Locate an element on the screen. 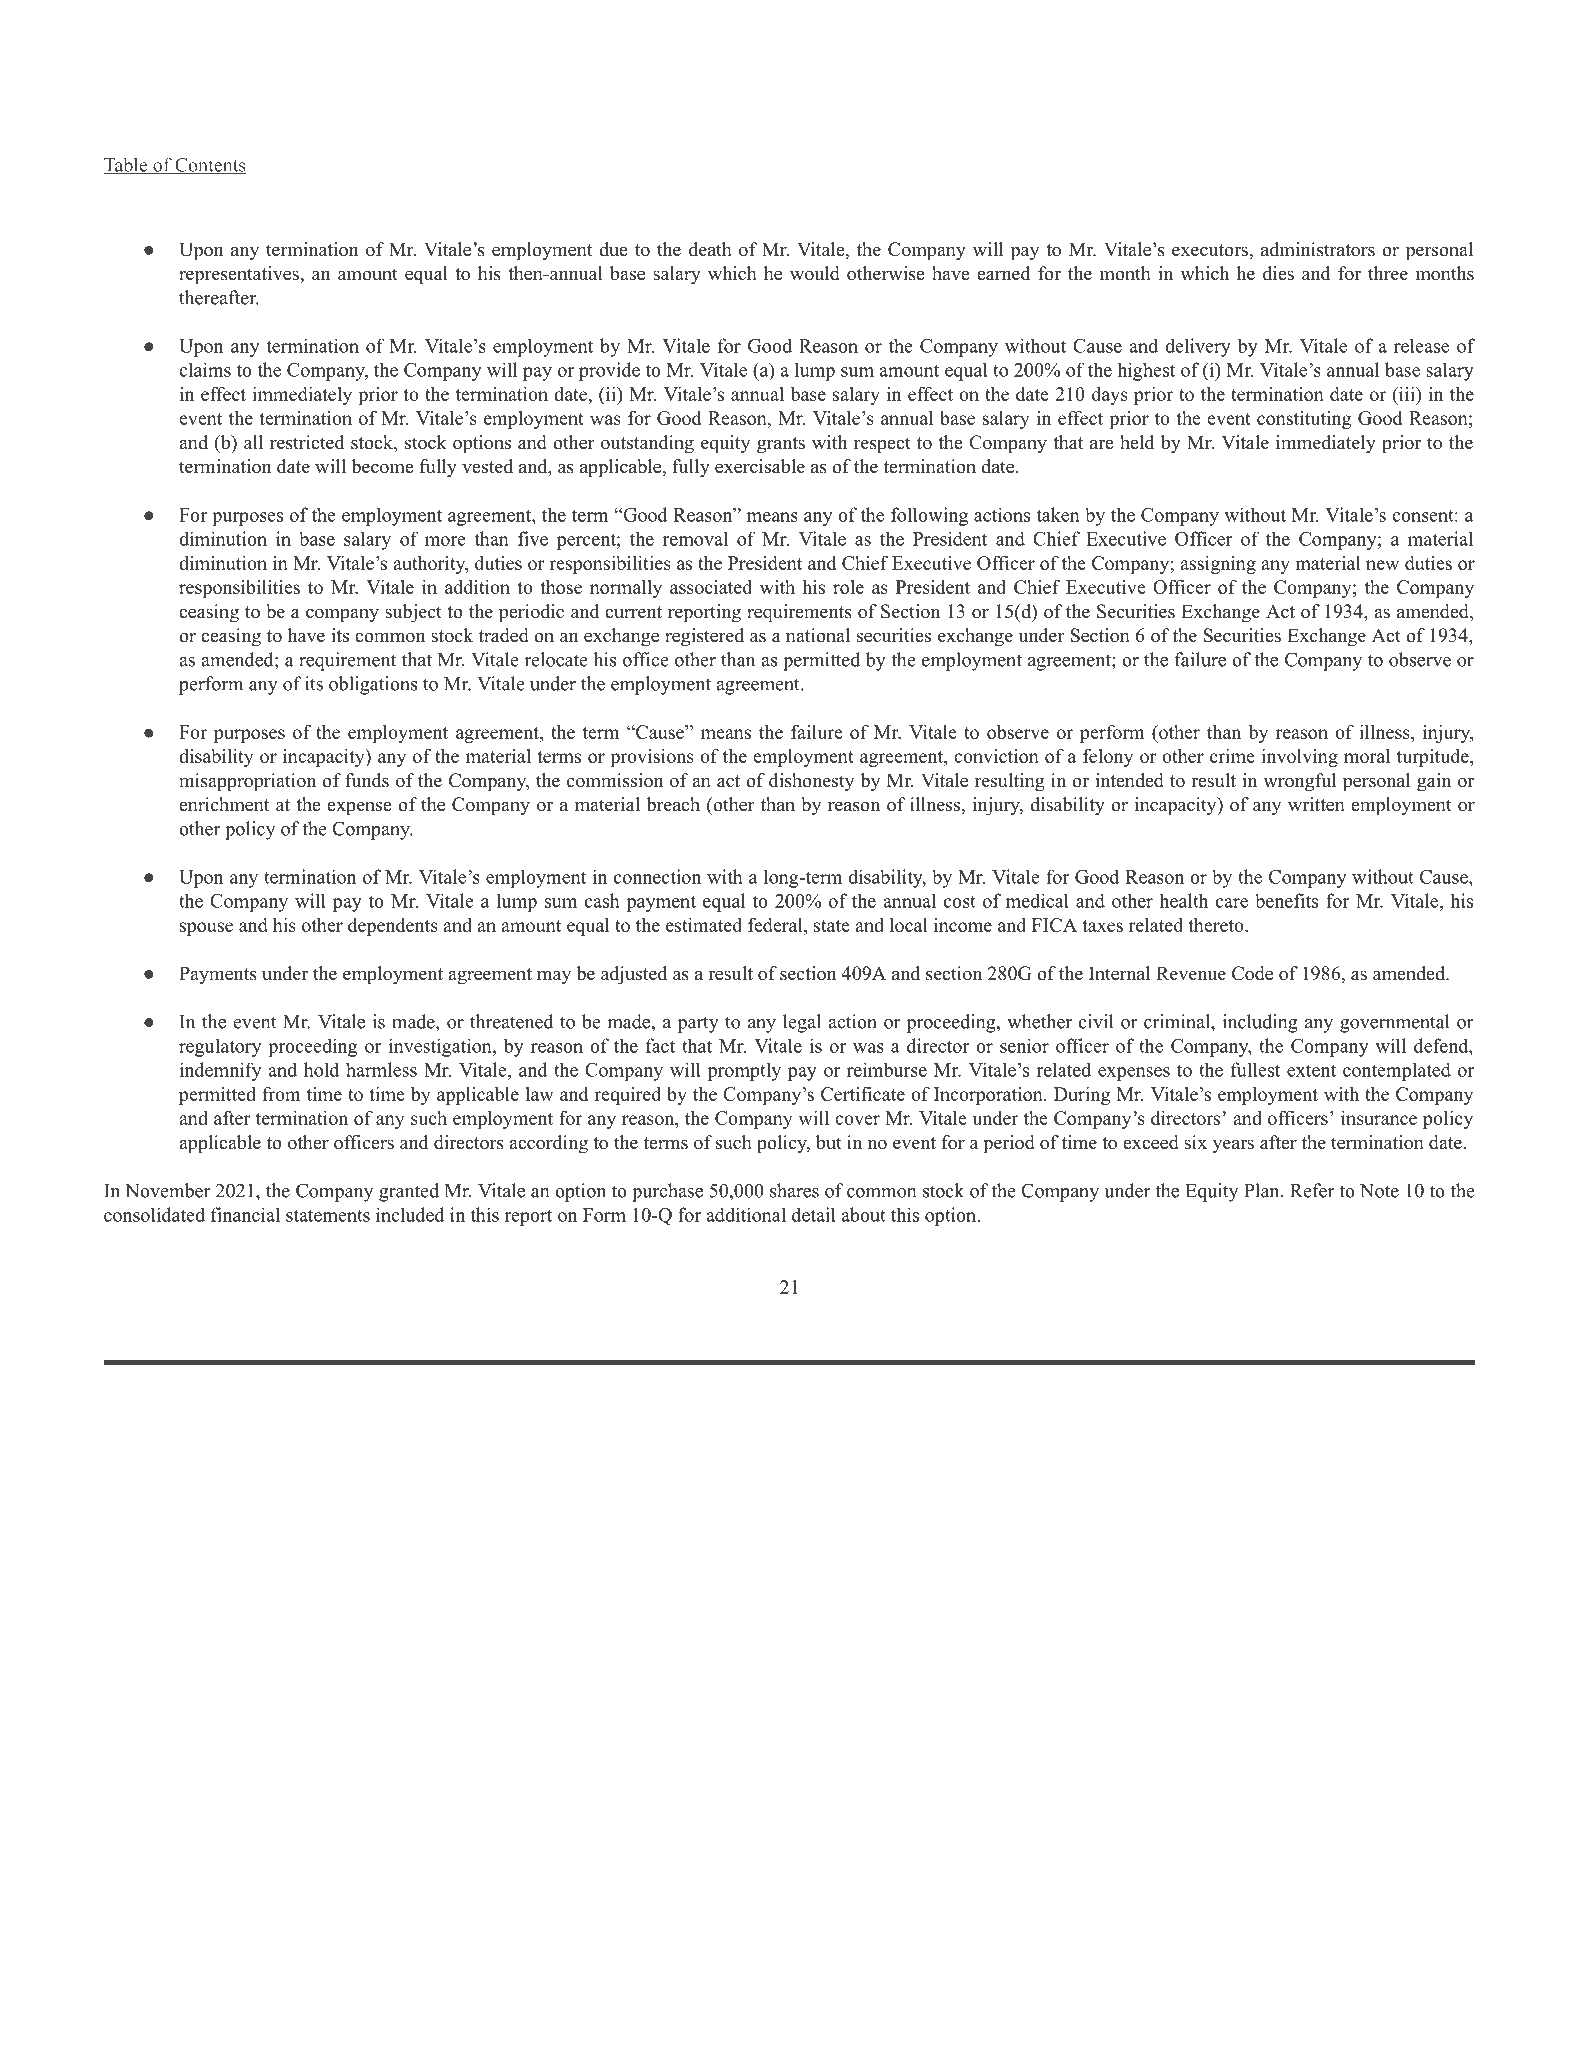  national is located at coordinates (818, 635).
